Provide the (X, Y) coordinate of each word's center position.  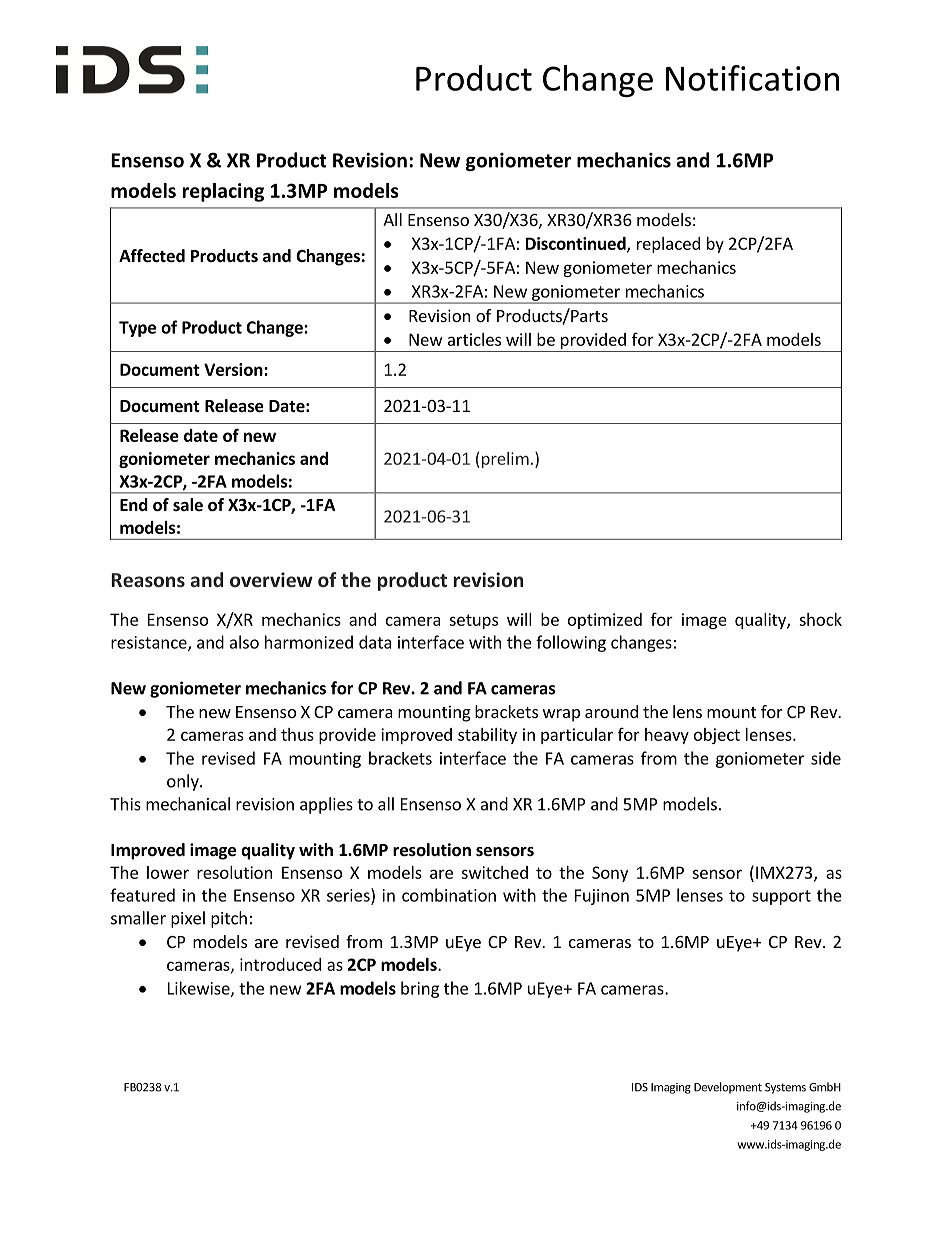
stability (487, 736)
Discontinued (577, 244)
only (184, 782)
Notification (752, 78)
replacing (223, 192)
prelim (504, 460)
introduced (280, 964)
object (717, 736)
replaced (668, 245)
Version (234, 369)
